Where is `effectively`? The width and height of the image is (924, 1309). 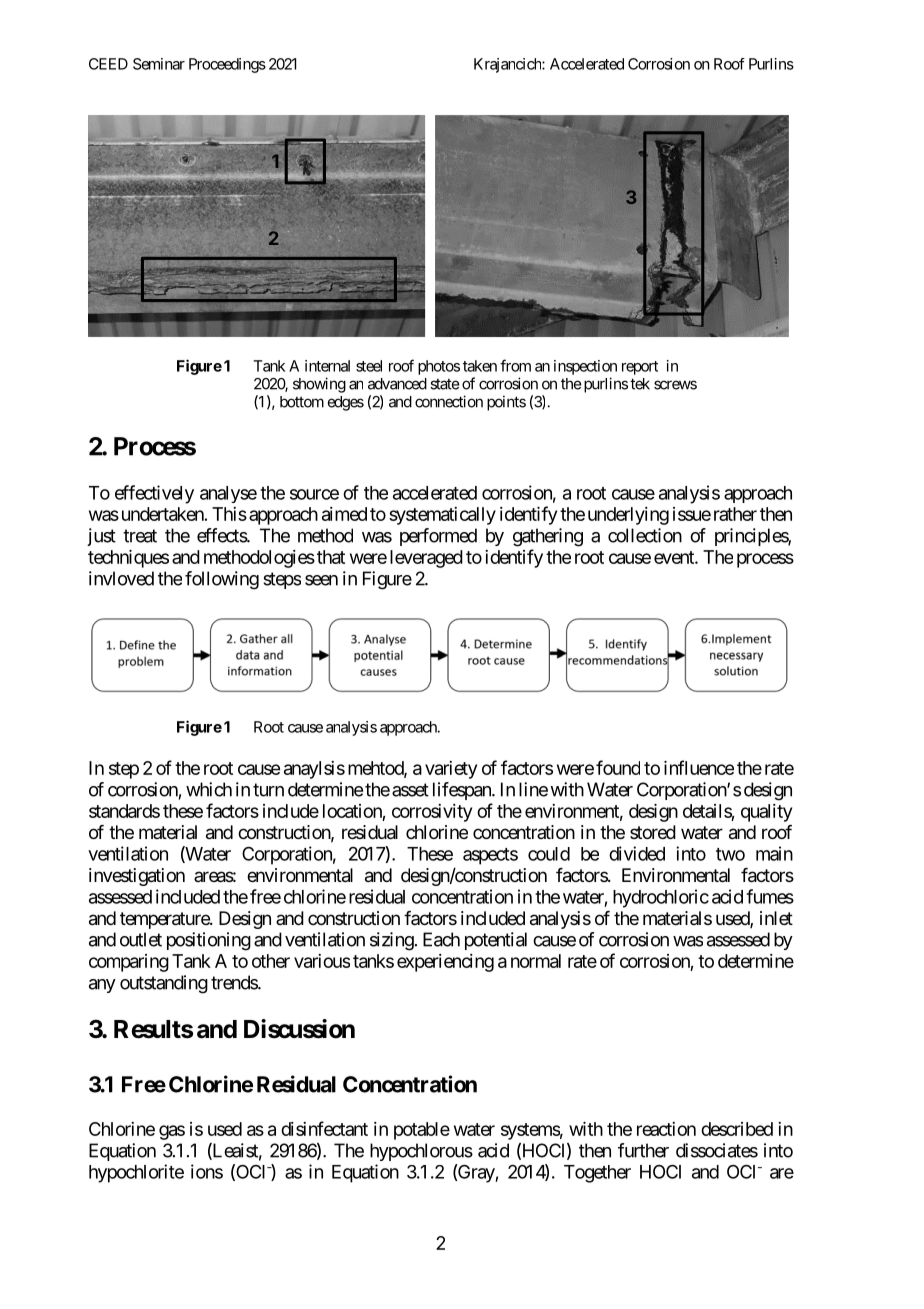 effectively is located at coordinates (154, 494).
